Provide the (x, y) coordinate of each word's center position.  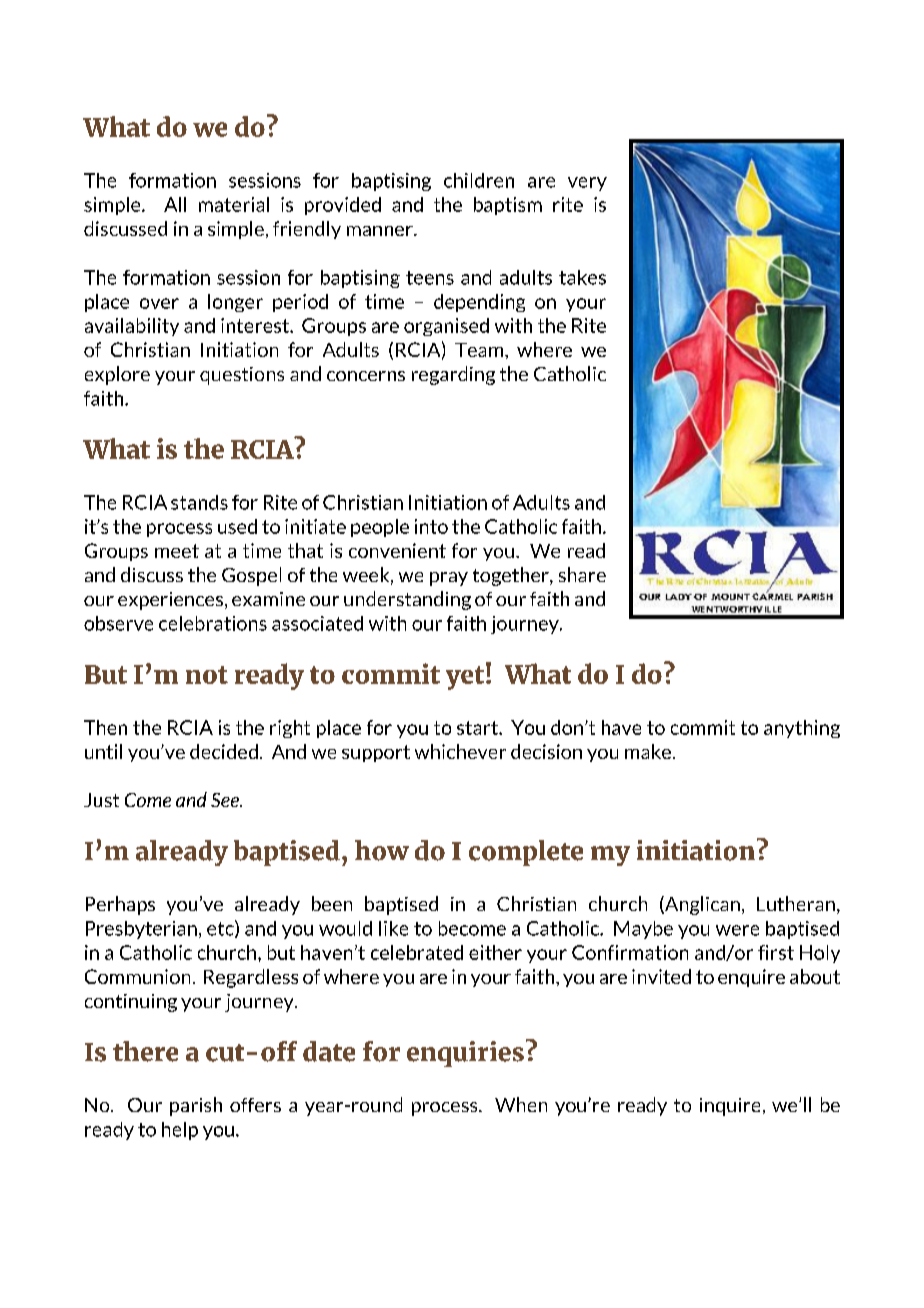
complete (526, 853)
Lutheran (796, 903)
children (479, 180)
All (175, 204)
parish (196, 1106)
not (207, 675)
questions (242, 376)
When (521, 1104)
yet (466, 677)
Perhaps (120, 905)
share (582, 574)
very (587, 184)
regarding (453, 375)
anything (802, 729)
